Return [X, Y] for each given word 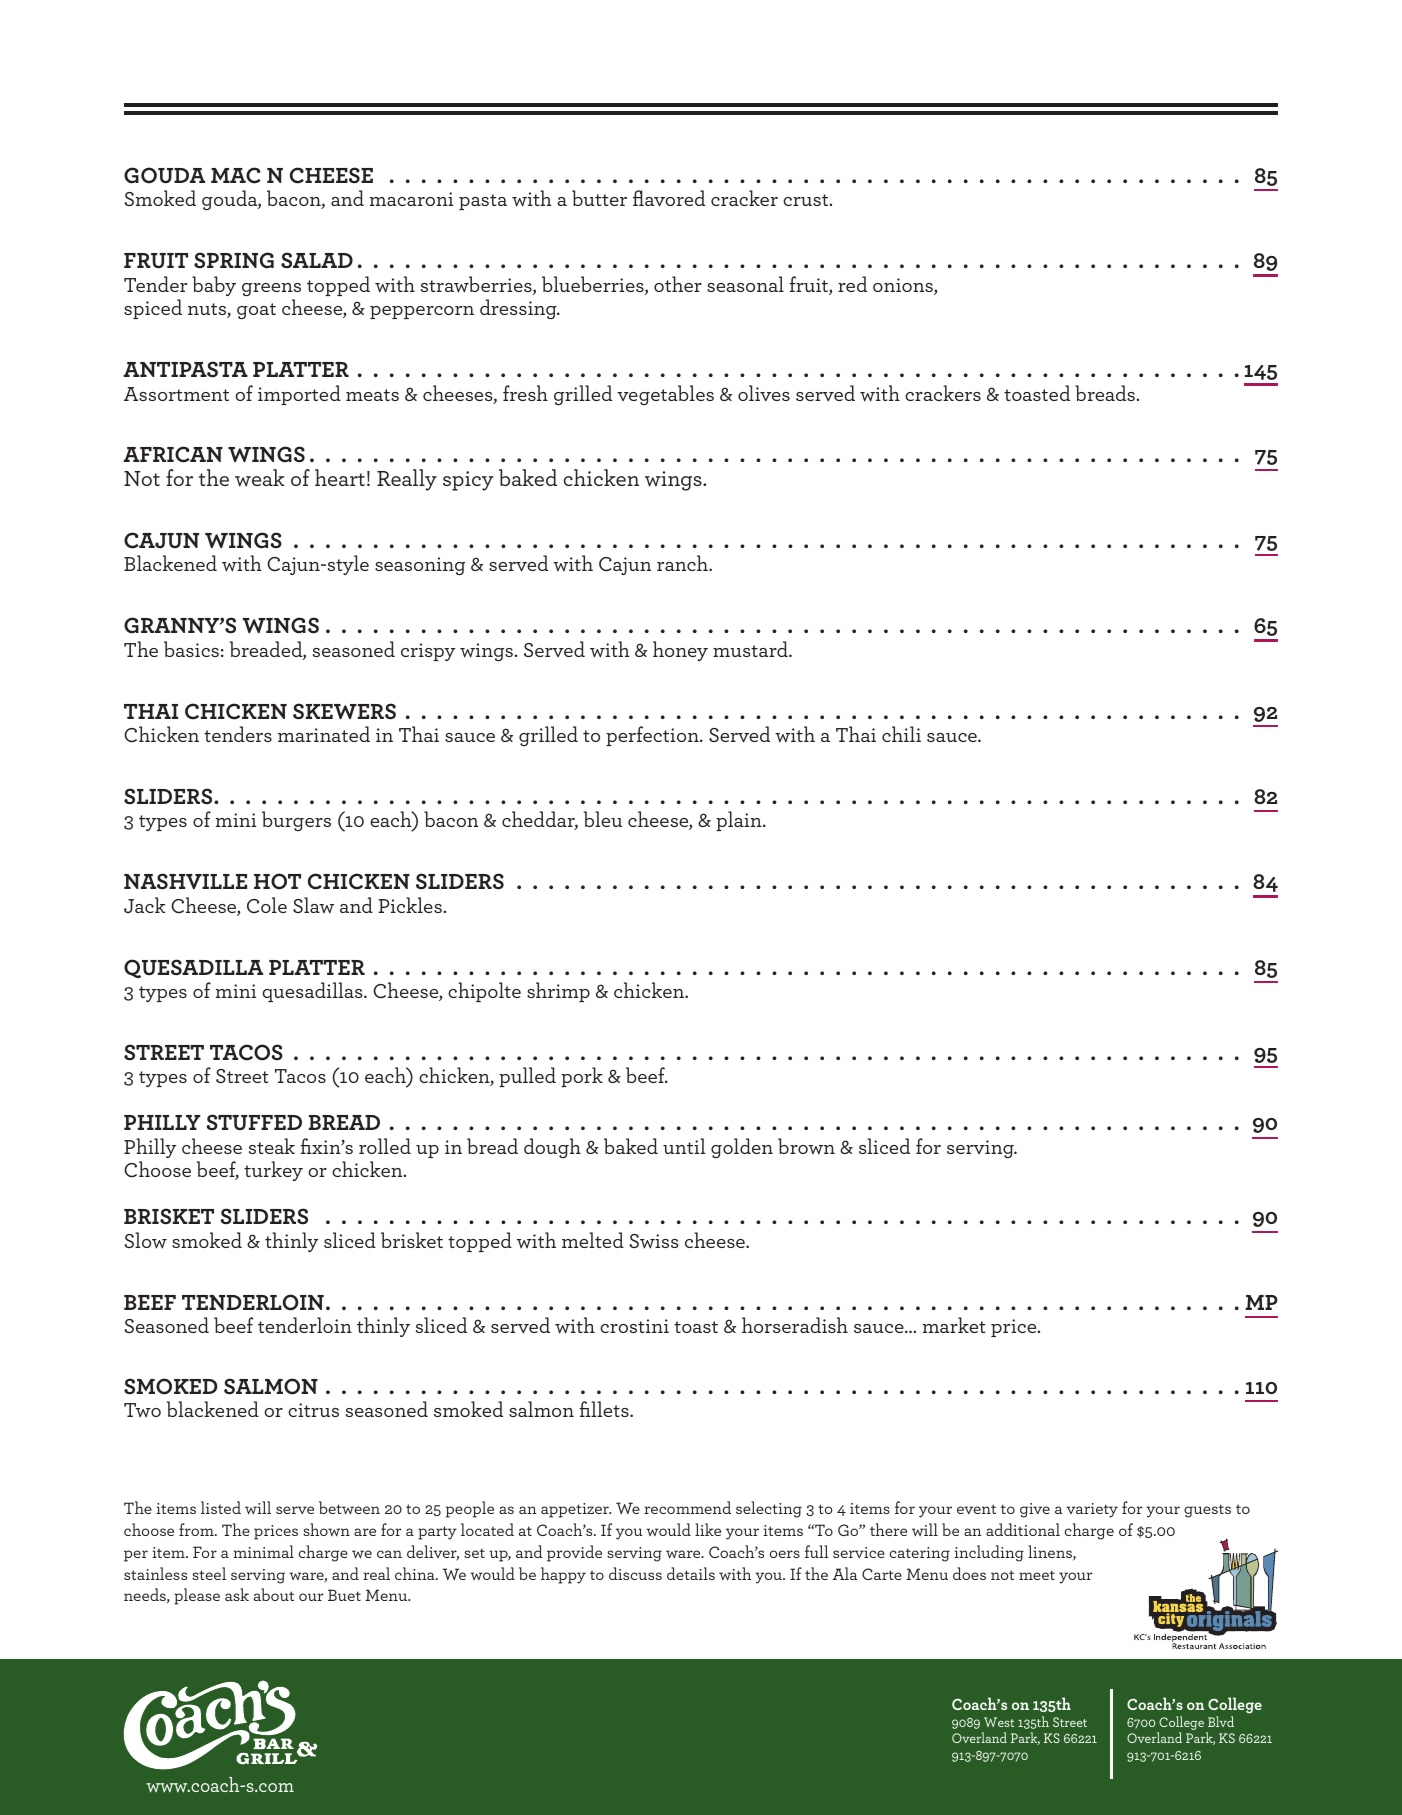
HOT [277, 881]
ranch [683, 563]
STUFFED [254, 1122]
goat [256, 311]
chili [901, 734]
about [274, 1594]
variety [1092, 1510]
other [678, 284]
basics [191, 649]
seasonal [745, 284]
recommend [687, 1507]
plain [740, 821]
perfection [653, 736]
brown [806, 1146]
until [684, 1146]
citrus [313, 1410]
